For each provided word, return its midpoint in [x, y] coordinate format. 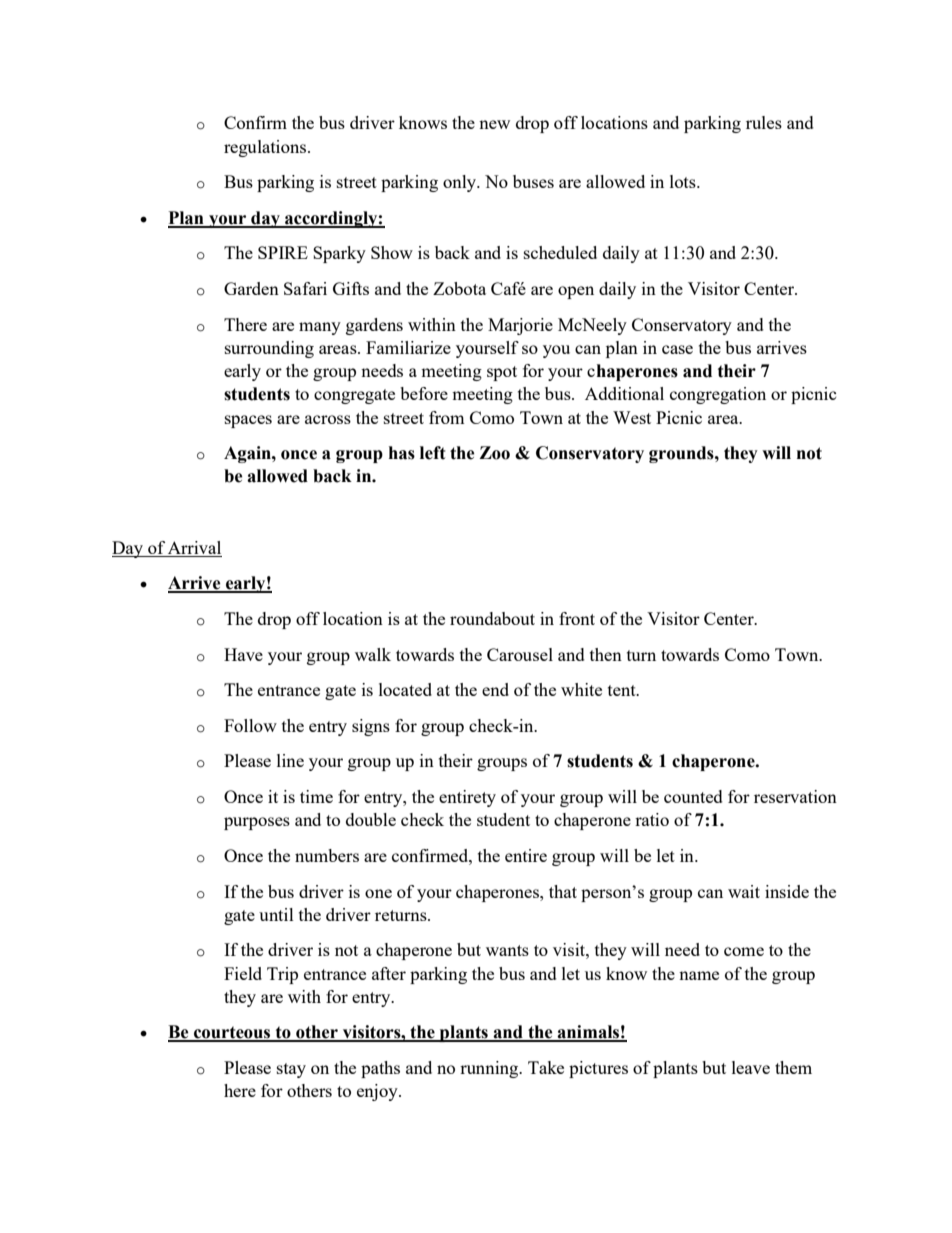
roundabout [492, 618]
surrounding [269, 349]
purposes [257, 823]
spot [502, 373]
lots [684, 181]
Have [243, 654]
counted [693, 796]
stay [291, 1070]
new [494, 124]
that [563, 891]
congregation [718, 395]
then [606, 654]
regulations [266, 148]
